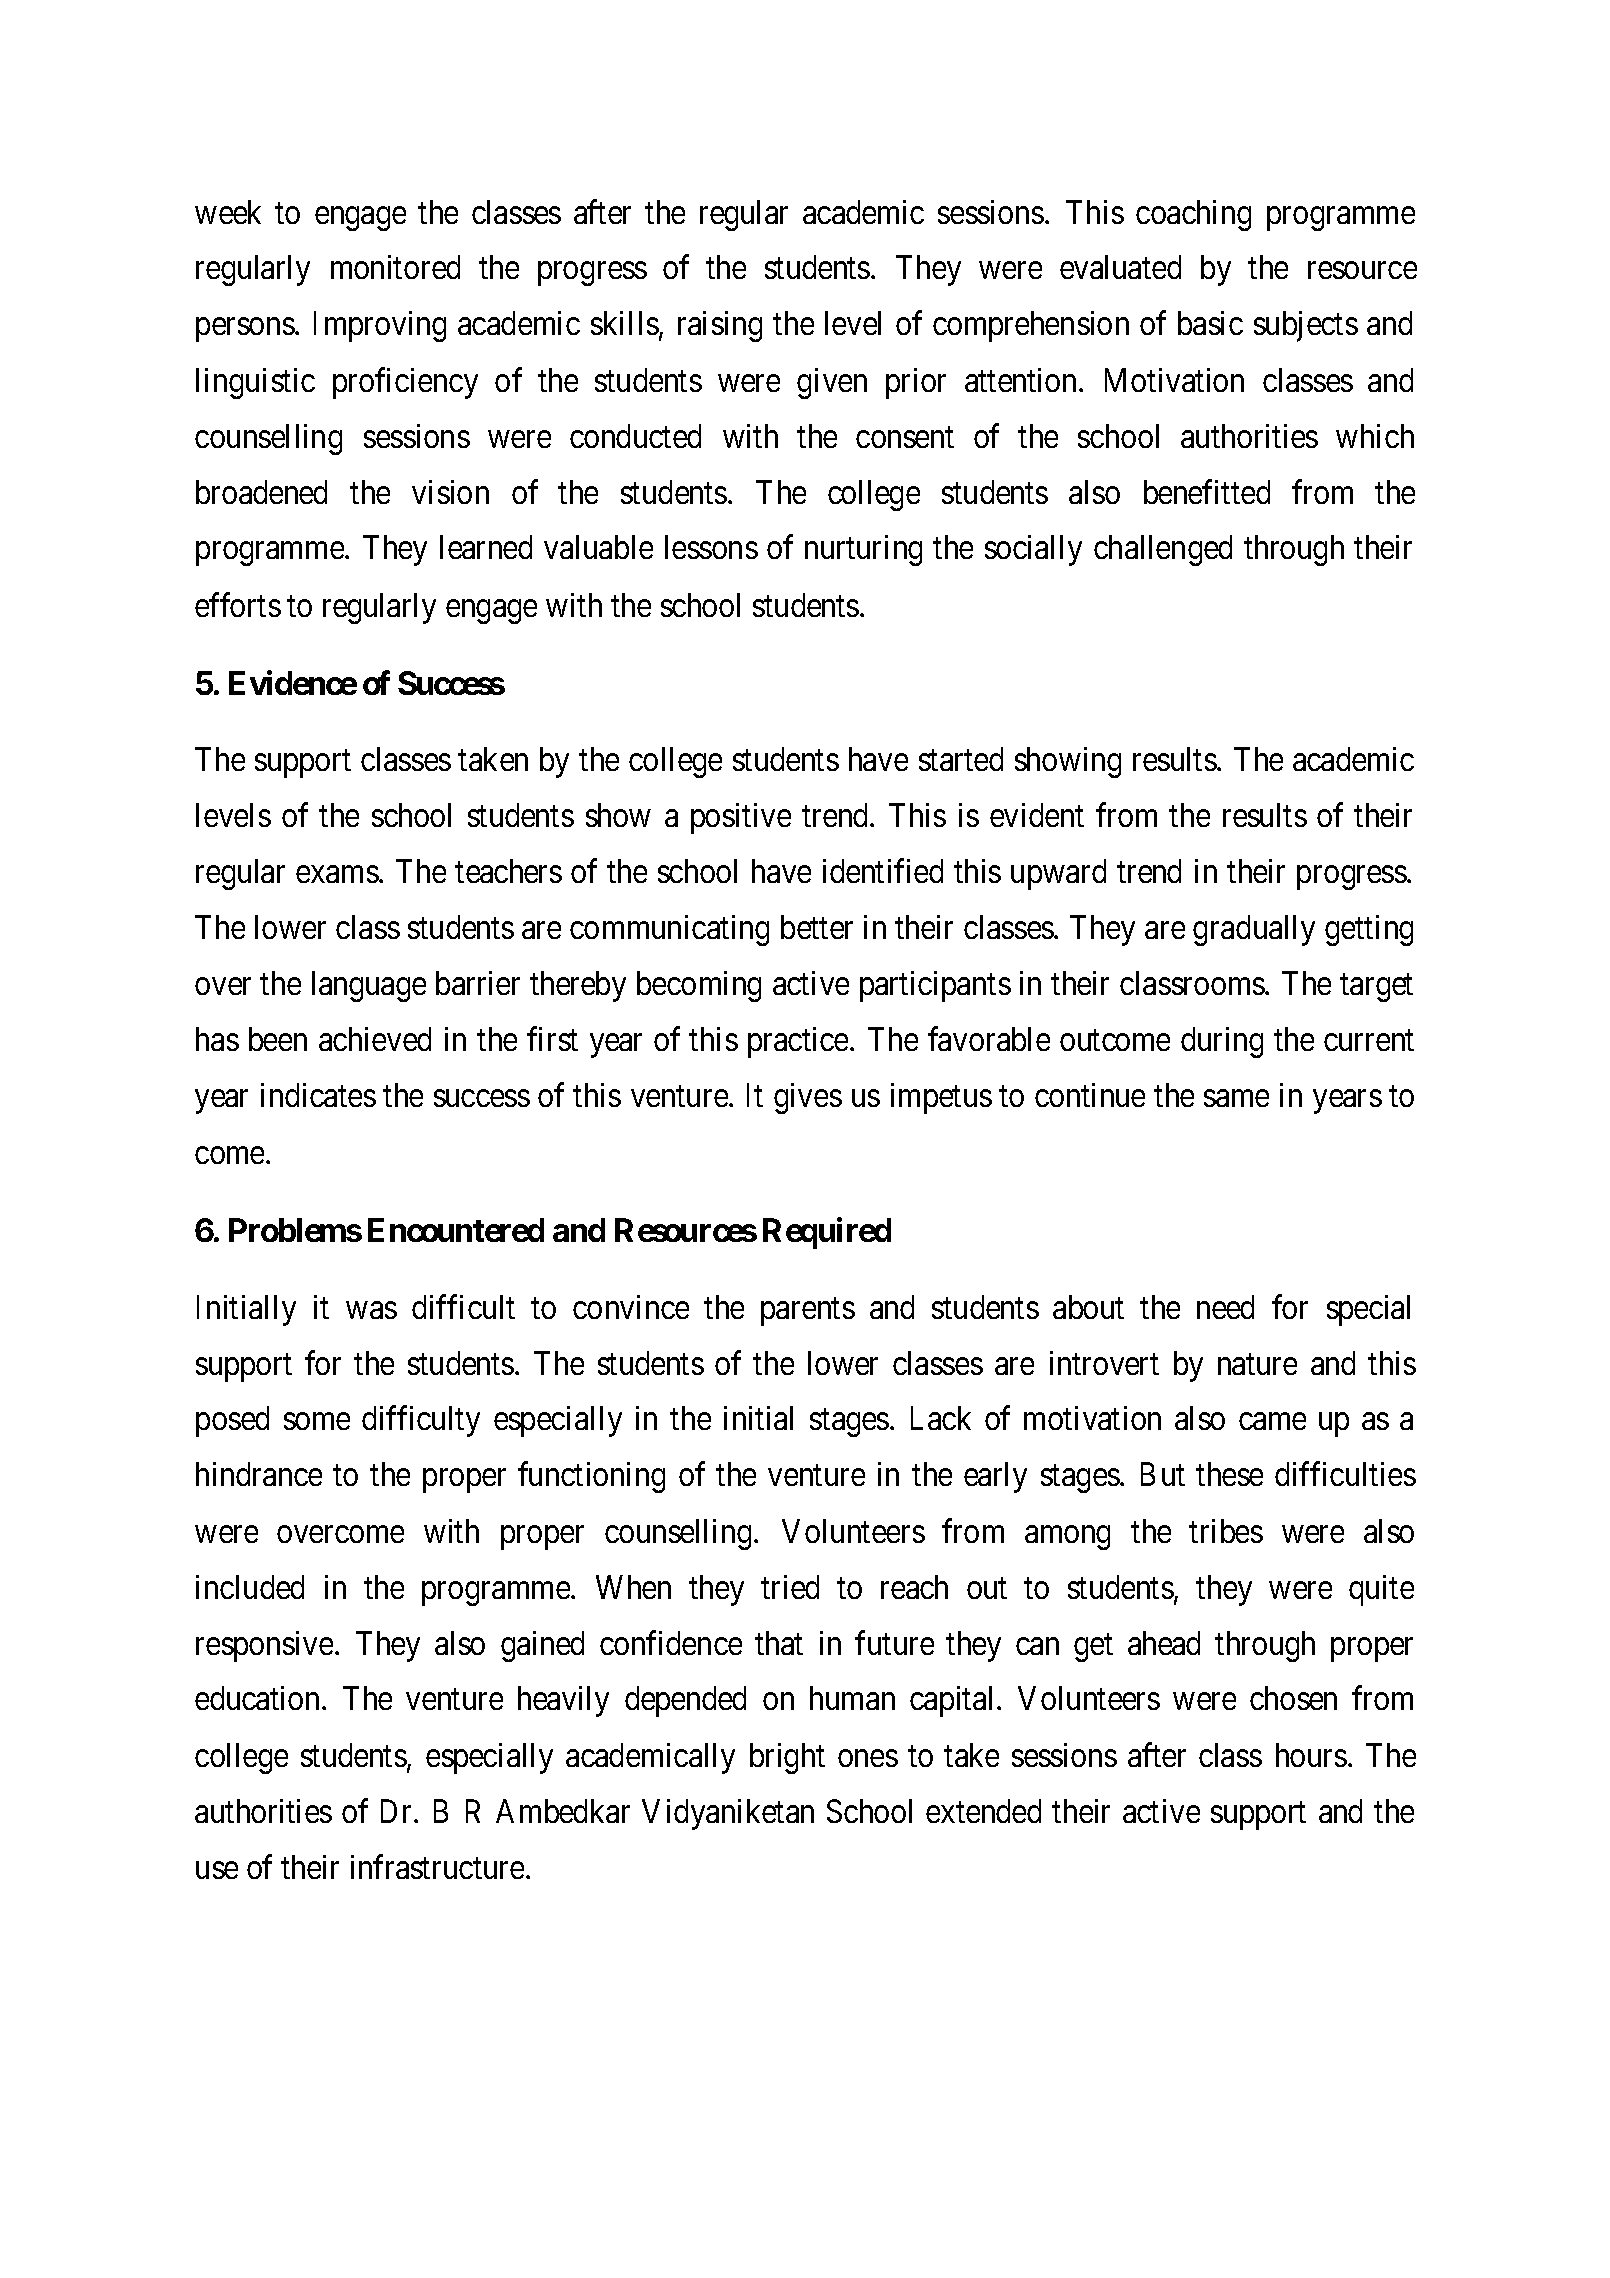 This screenshot has width=1610, height=2278. What do you see at coordinates (375, 1039) in the screenshot?
I see `achieved` at bounding box center [375, 1039].
